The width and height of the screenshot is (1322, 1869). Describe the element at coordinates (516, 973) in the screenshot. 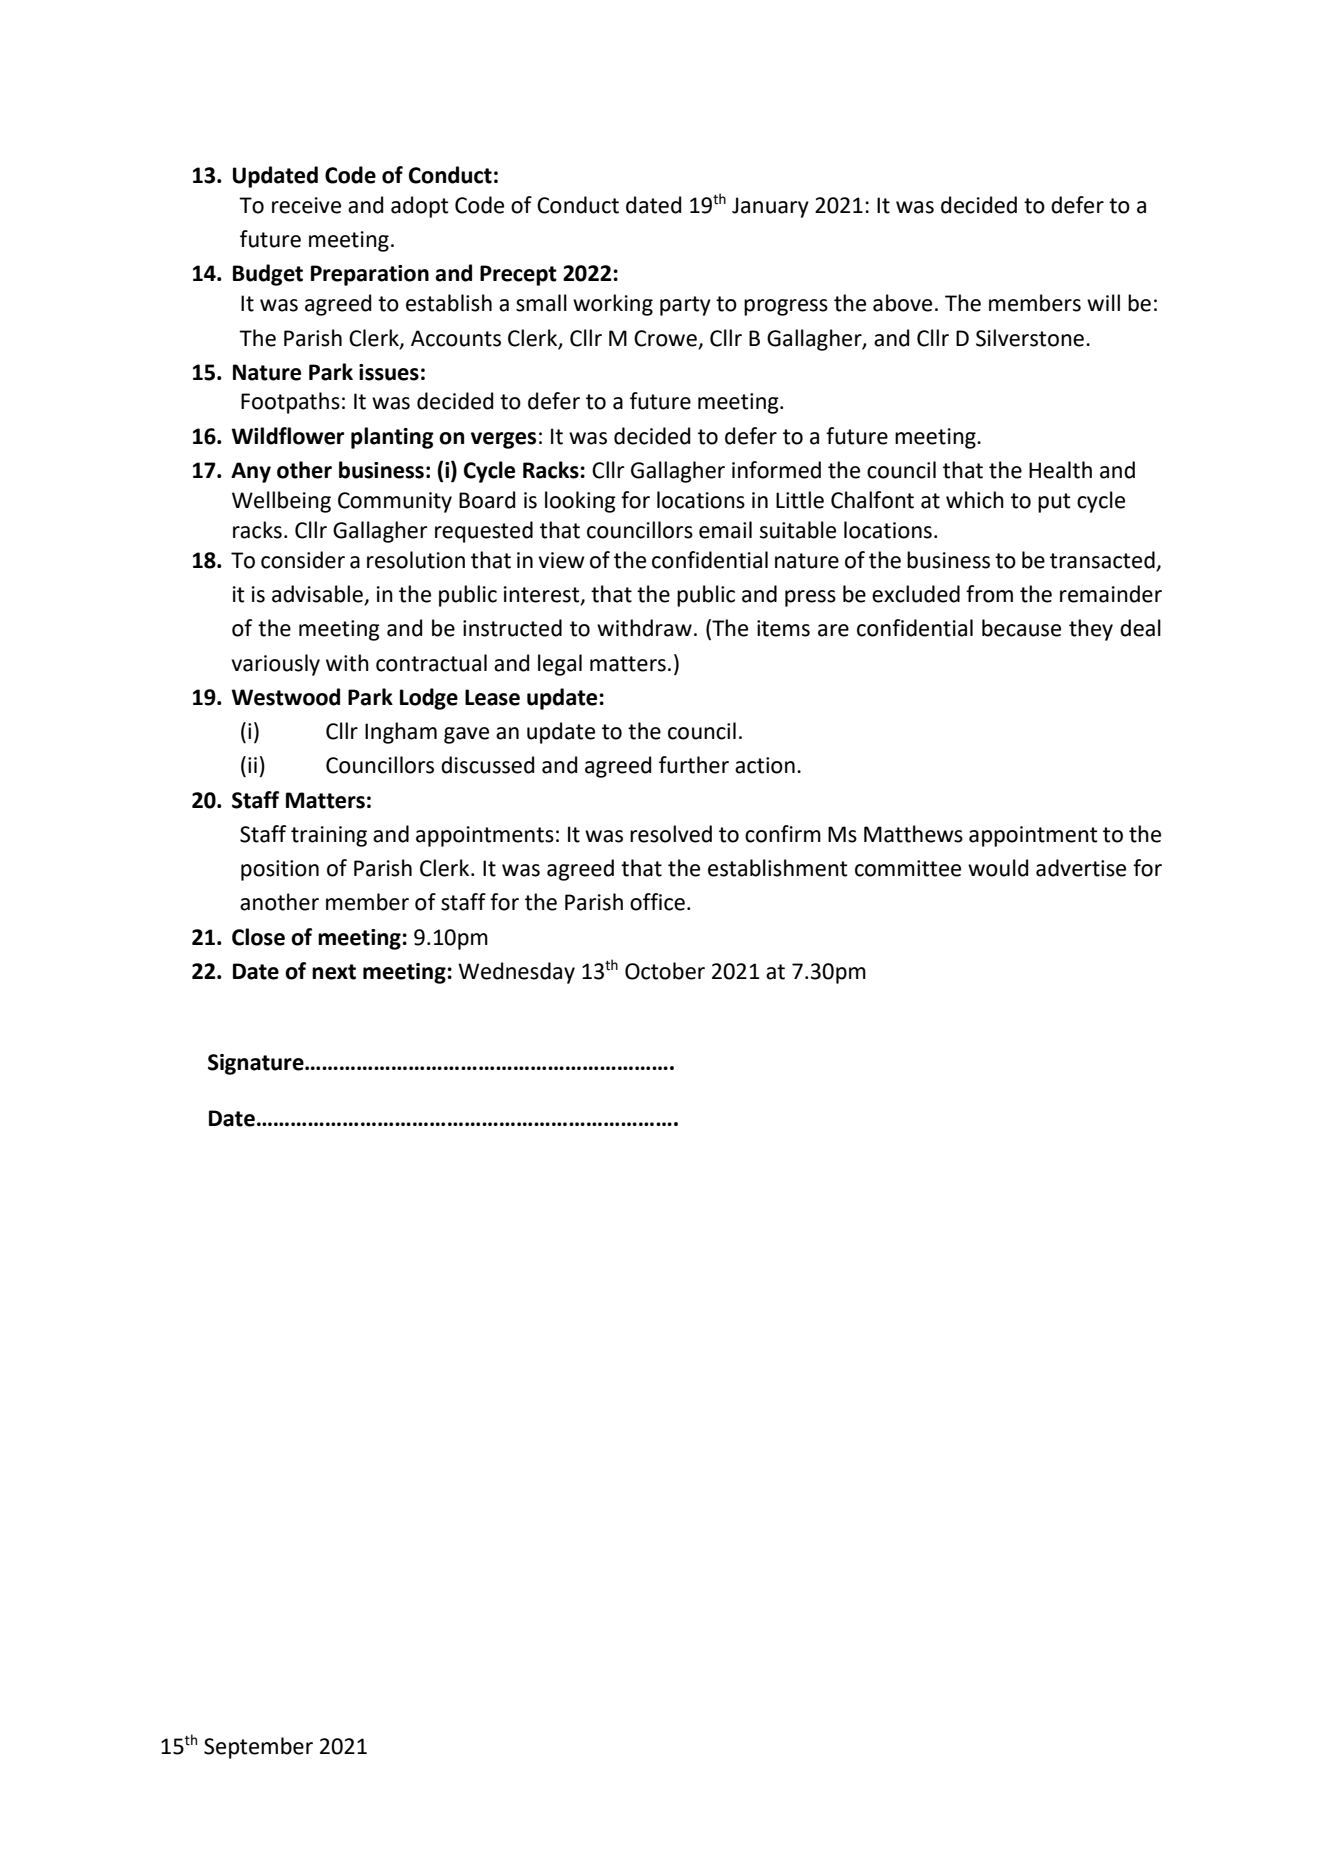

I see `Wednesday` at that location.
